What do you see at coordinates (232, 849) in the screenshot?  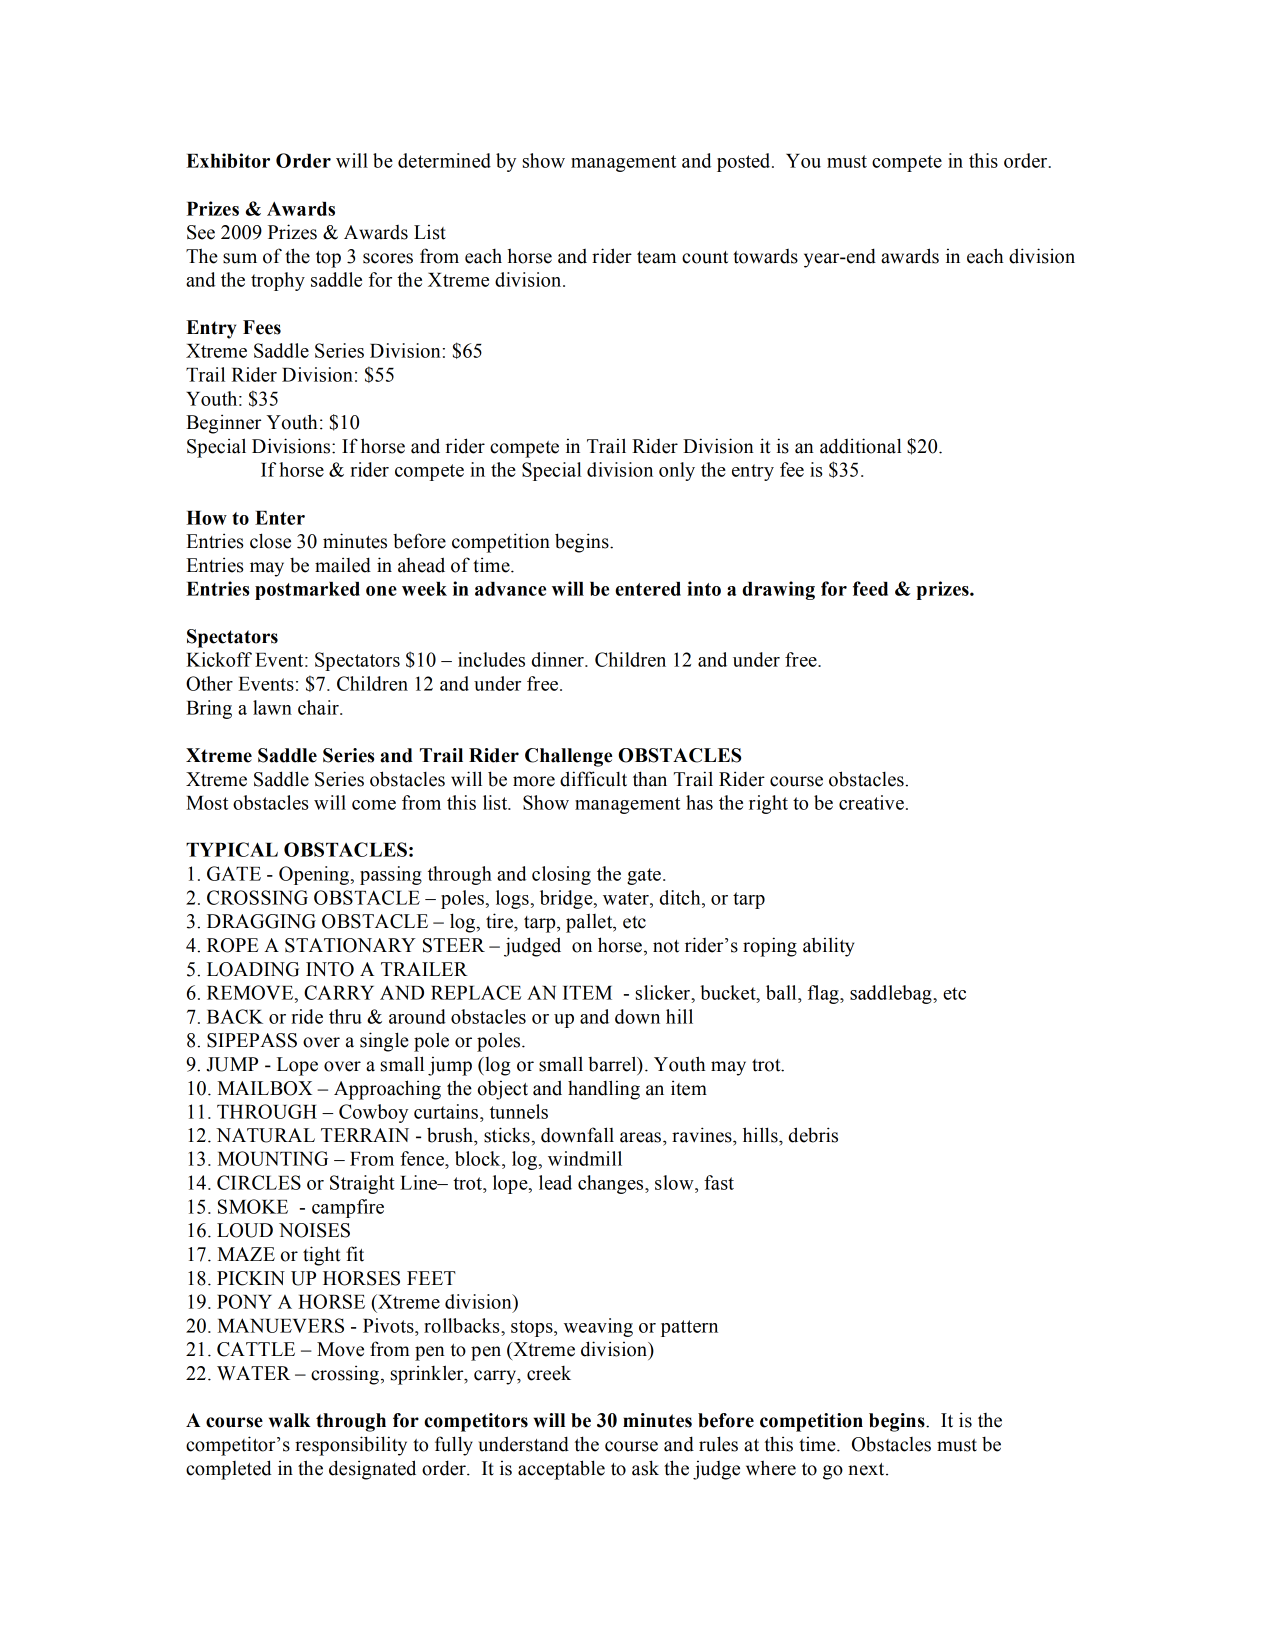 I see `TYPICAL` at bounding box center [232, 849].
